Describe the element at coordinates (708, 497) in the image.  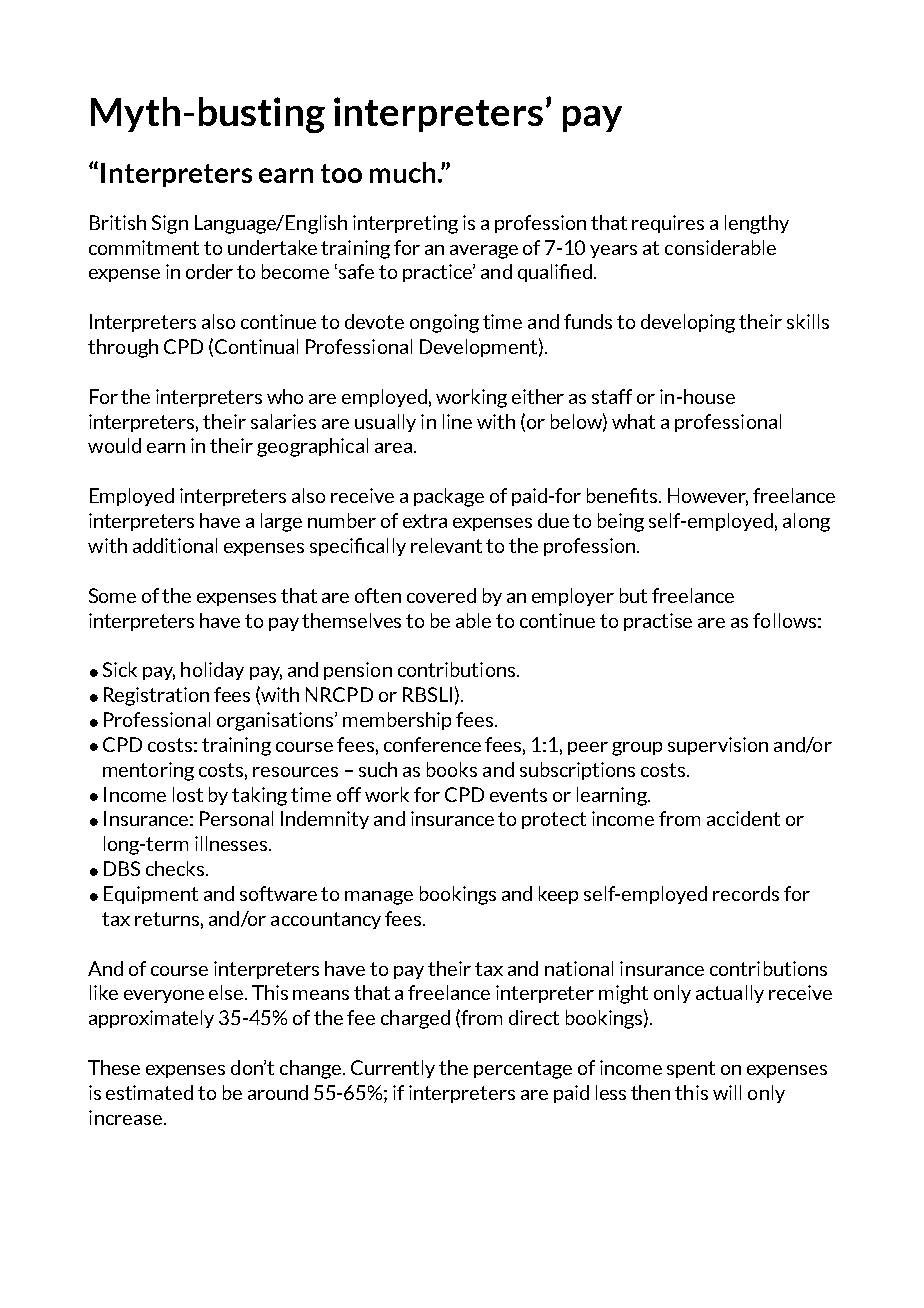
I see `However` at that location.
